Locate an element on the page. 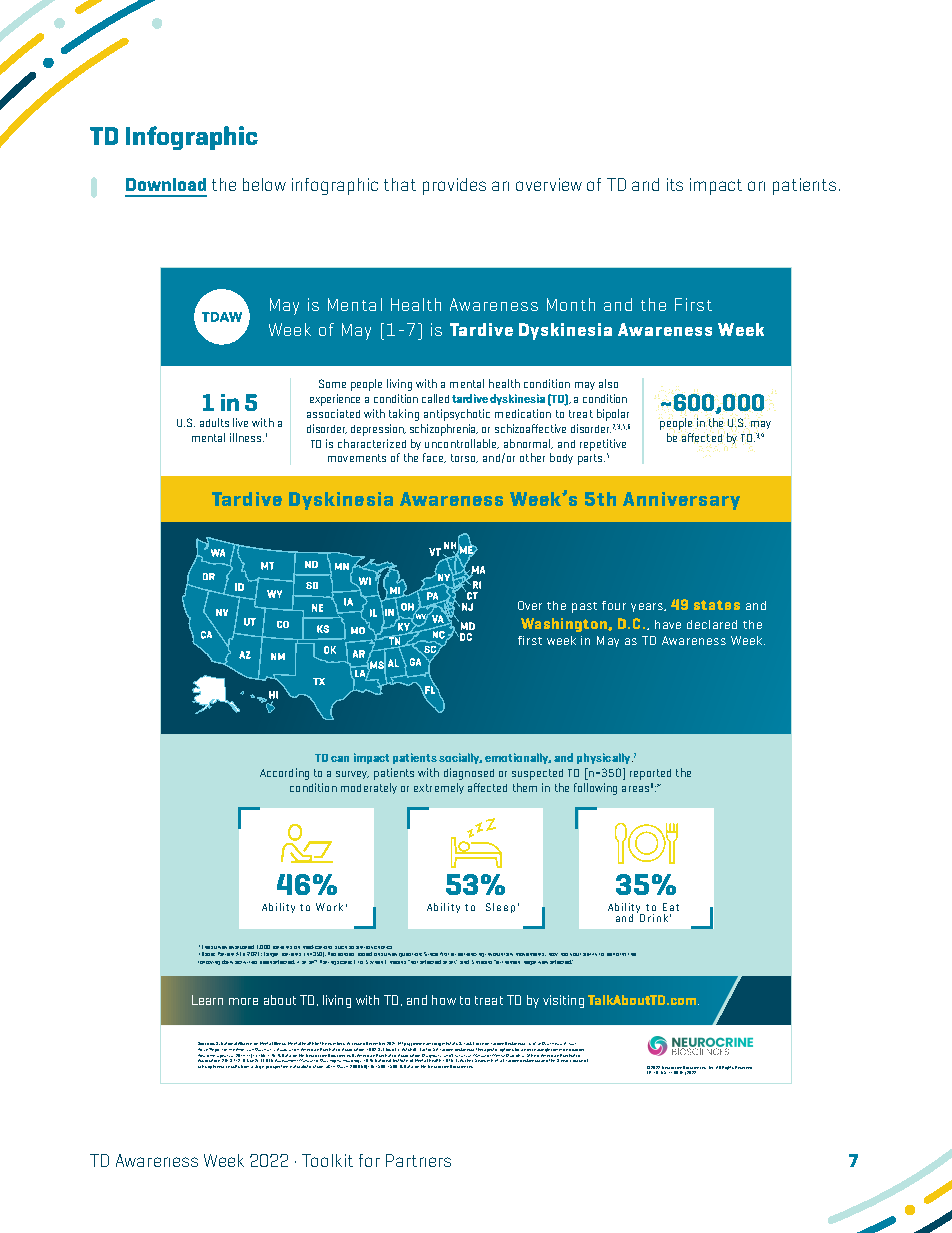 This document has width=952, height=1233. According is located at coordinates (284, 774).
